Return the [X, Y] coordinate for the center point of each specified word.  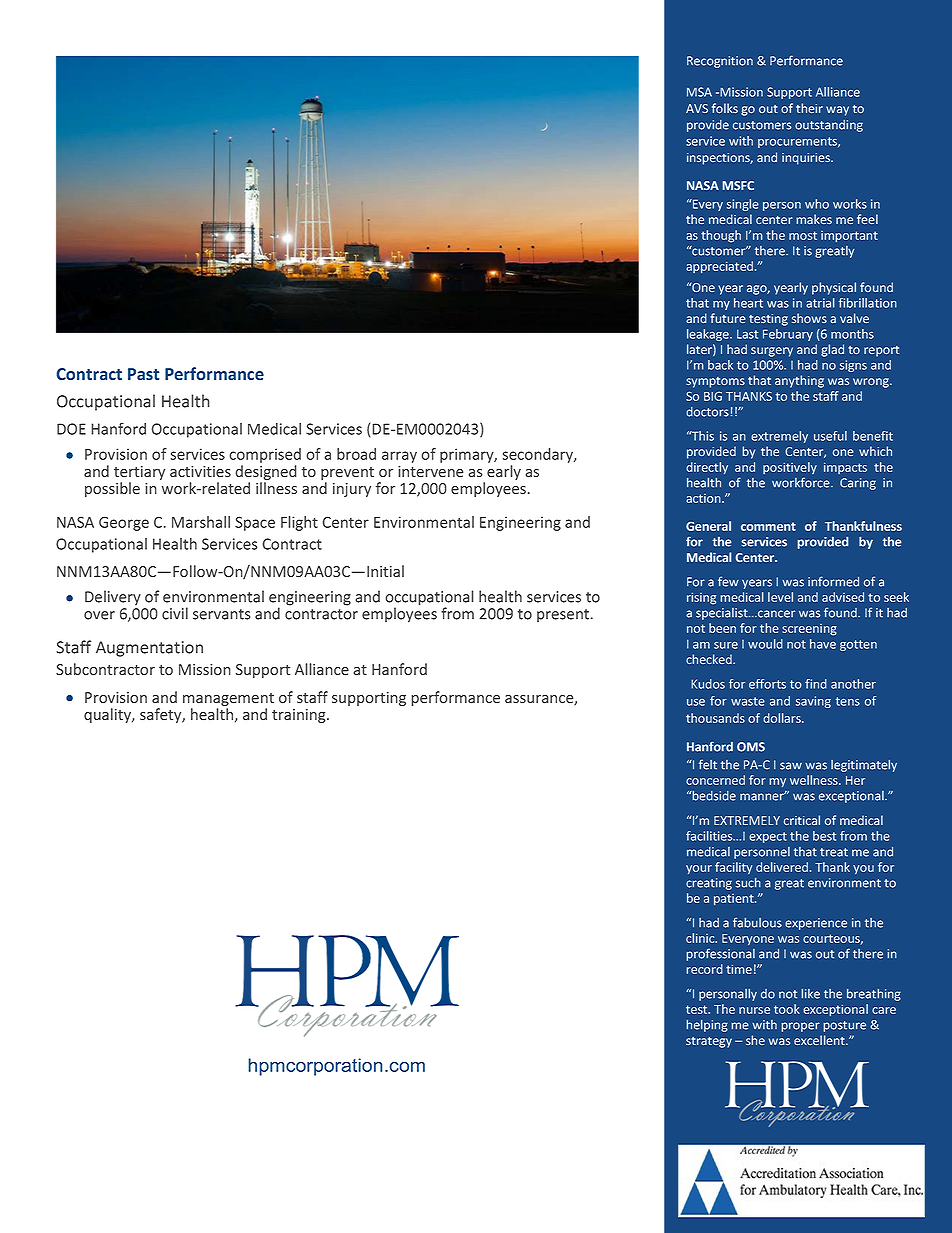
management [228, 701]
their [809, 108]
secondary [538, 455]
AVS [697, 108]
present [563, 615]
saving [813, 702]
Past [143, 374]
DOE [71, 429]
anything [799, 381]
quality [109, 715]
